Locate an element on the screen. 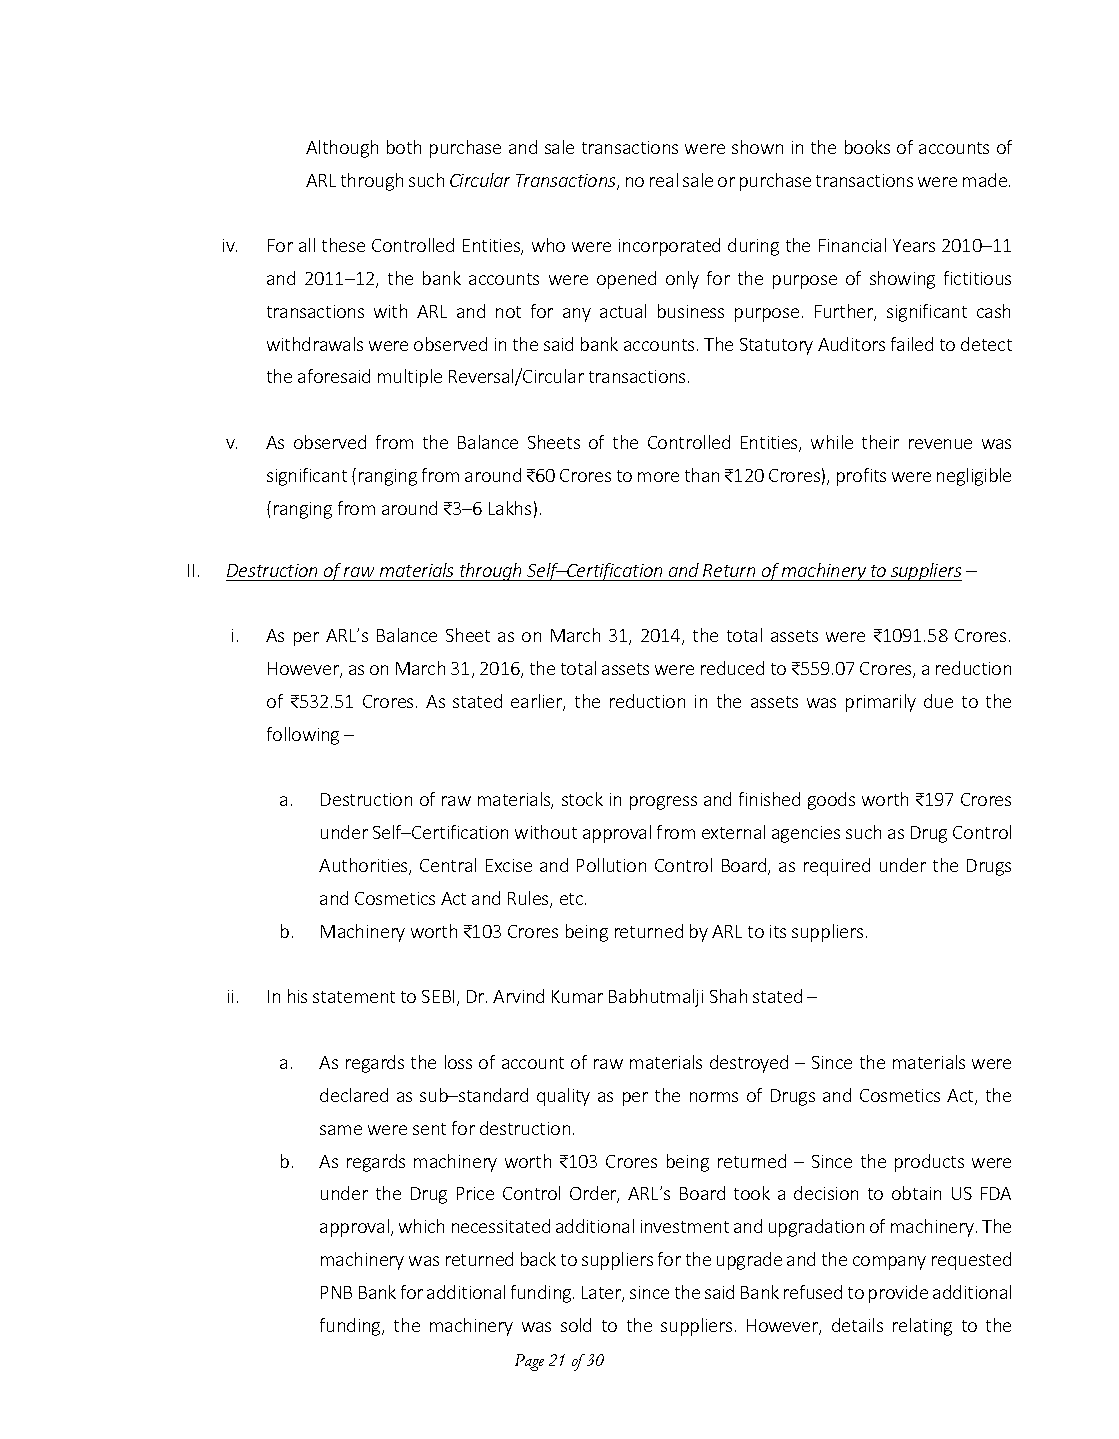  PNB is located at coordinates (336, 1292).
